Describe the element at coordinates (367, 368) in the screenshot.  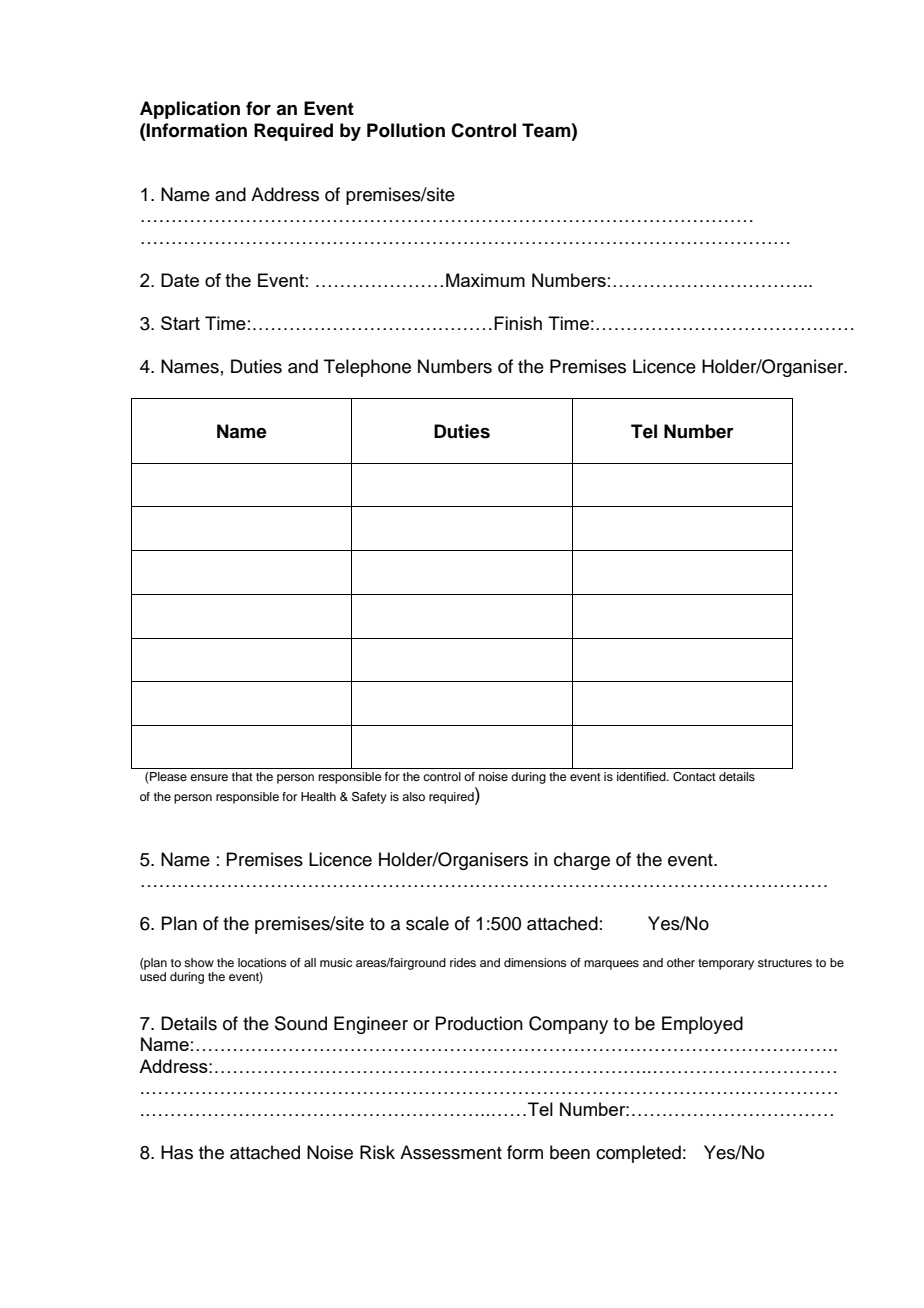
I see `Telephone` at that location.
